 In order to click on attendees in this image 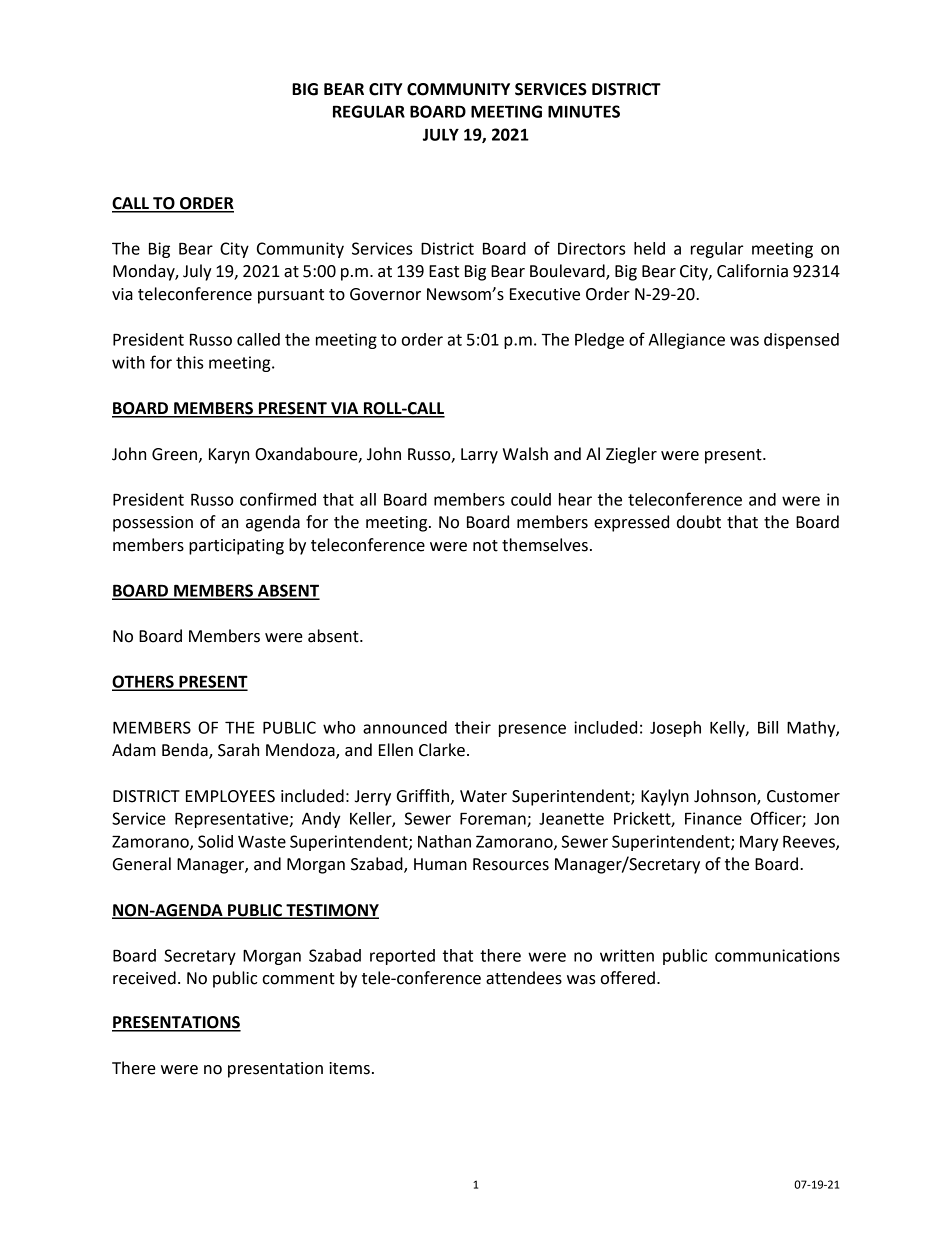, I will do `click(524, 978)`.
